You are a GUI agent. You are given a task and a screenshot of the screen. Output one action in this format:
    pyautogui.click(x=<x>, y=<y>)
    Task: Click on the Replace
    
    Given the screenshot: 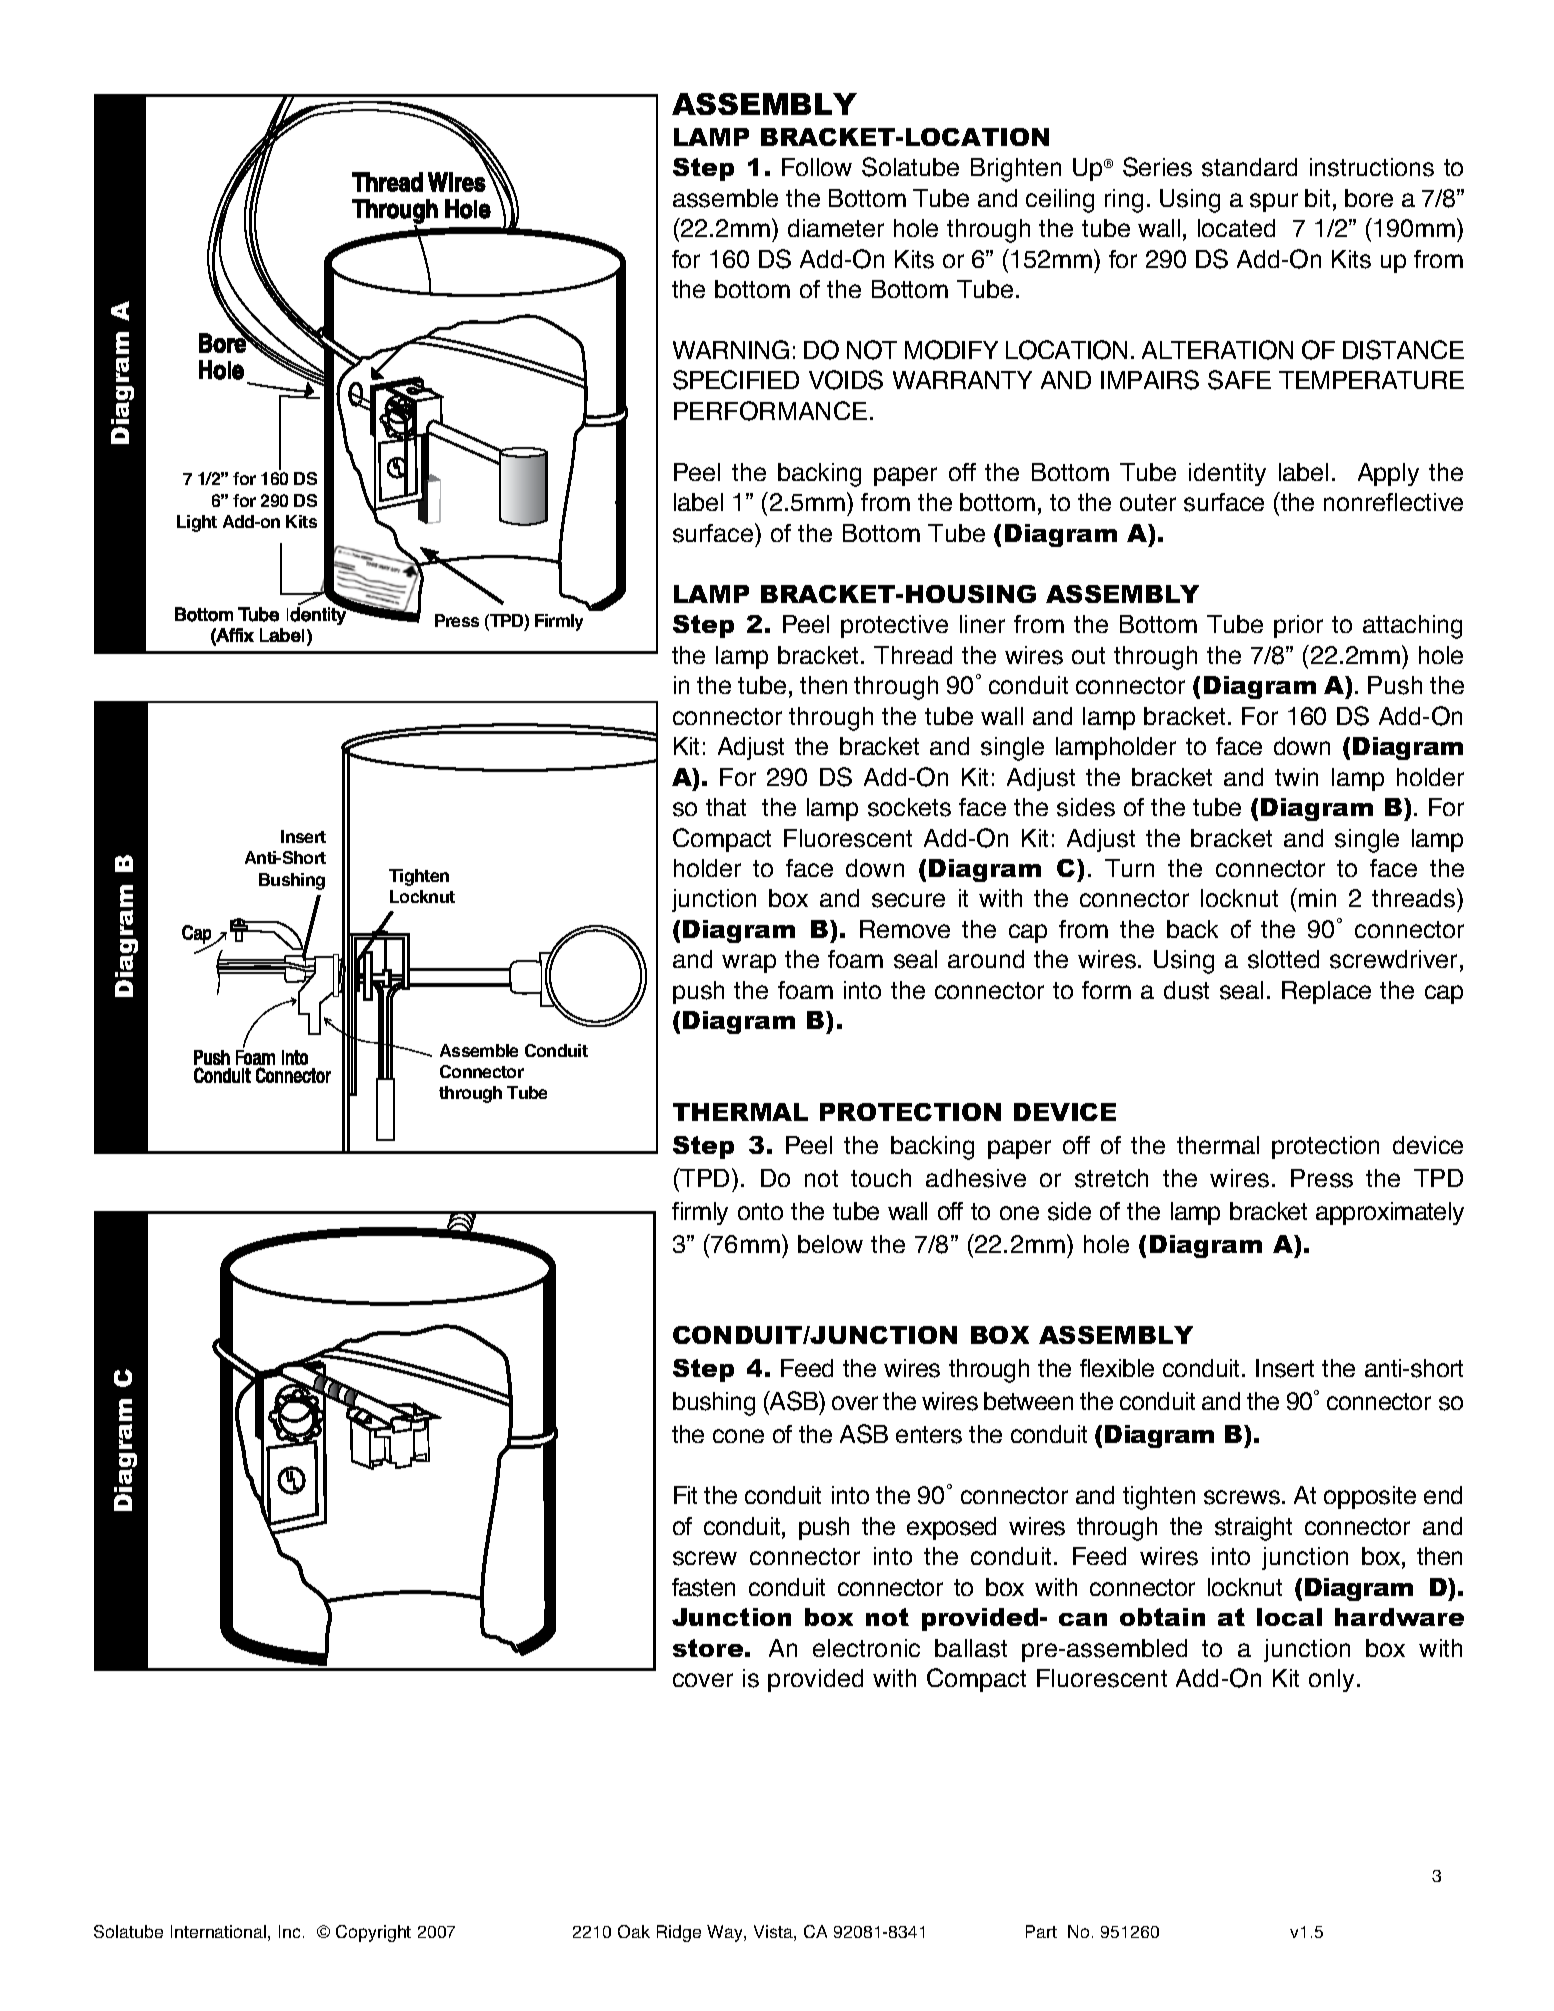 What is the action you would take?
    pyautogui.click(x=1326, y=992)
